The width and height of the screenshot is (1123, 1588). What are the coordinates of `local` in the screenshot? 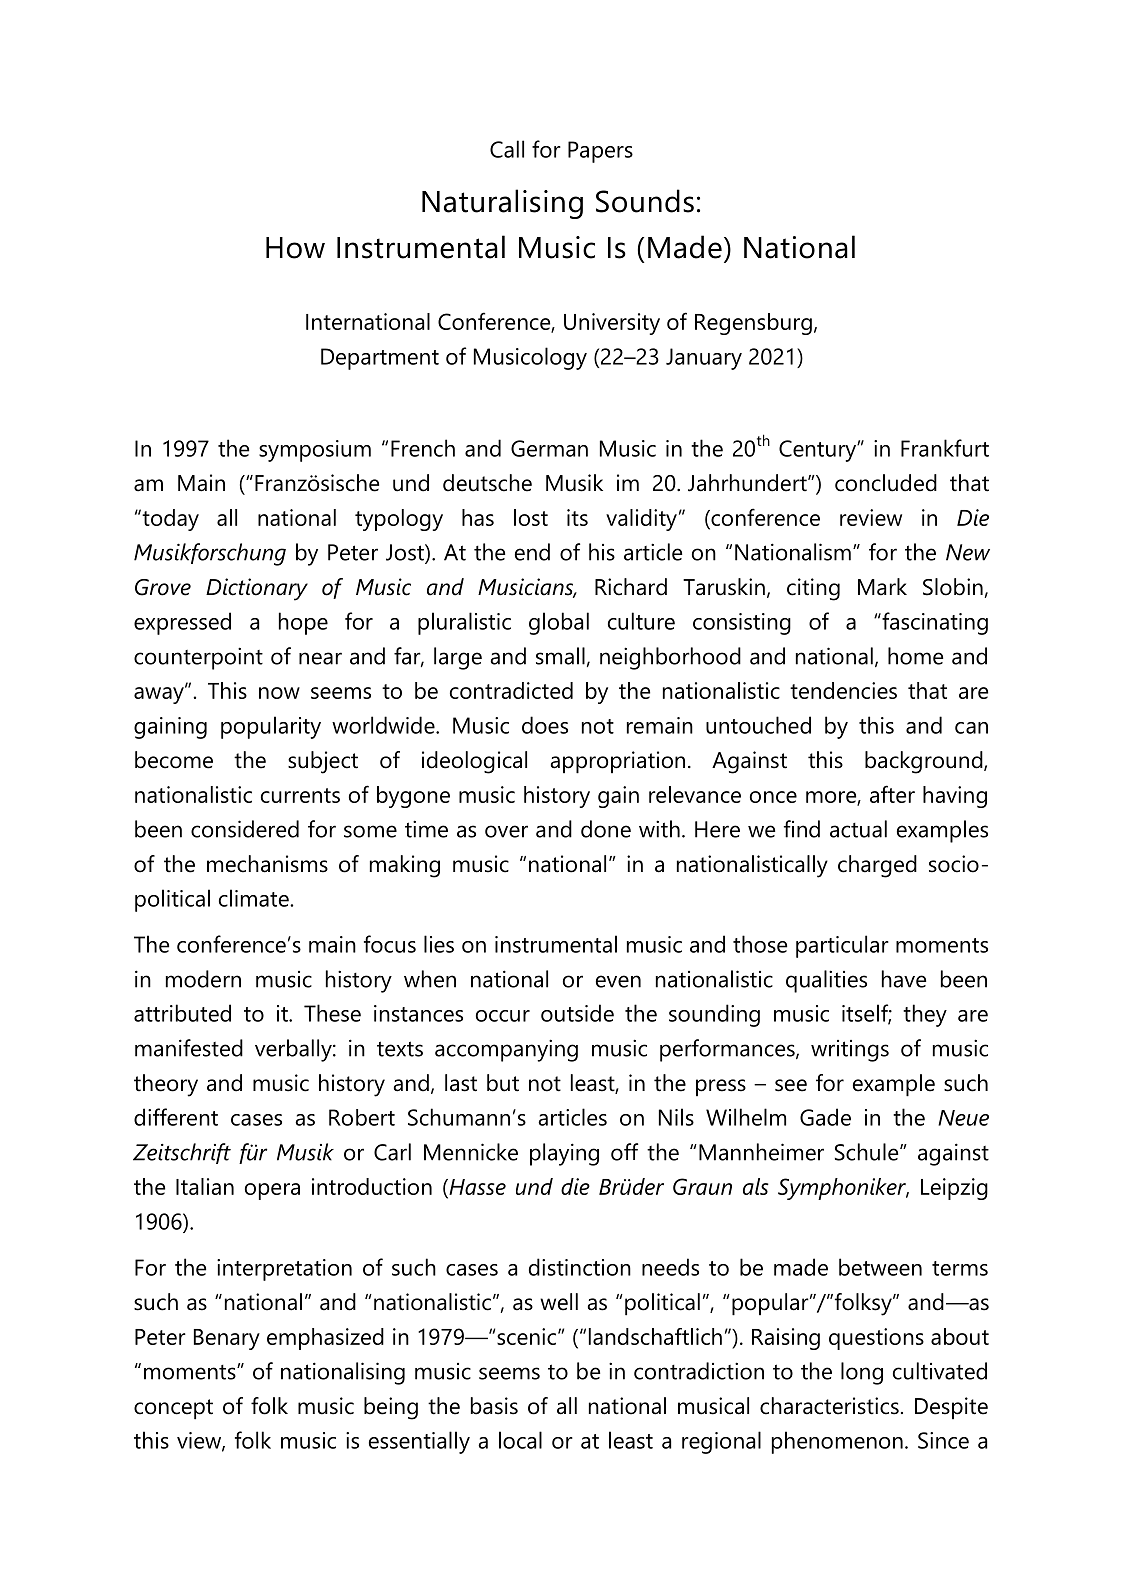 It's located at (520, 1440).
